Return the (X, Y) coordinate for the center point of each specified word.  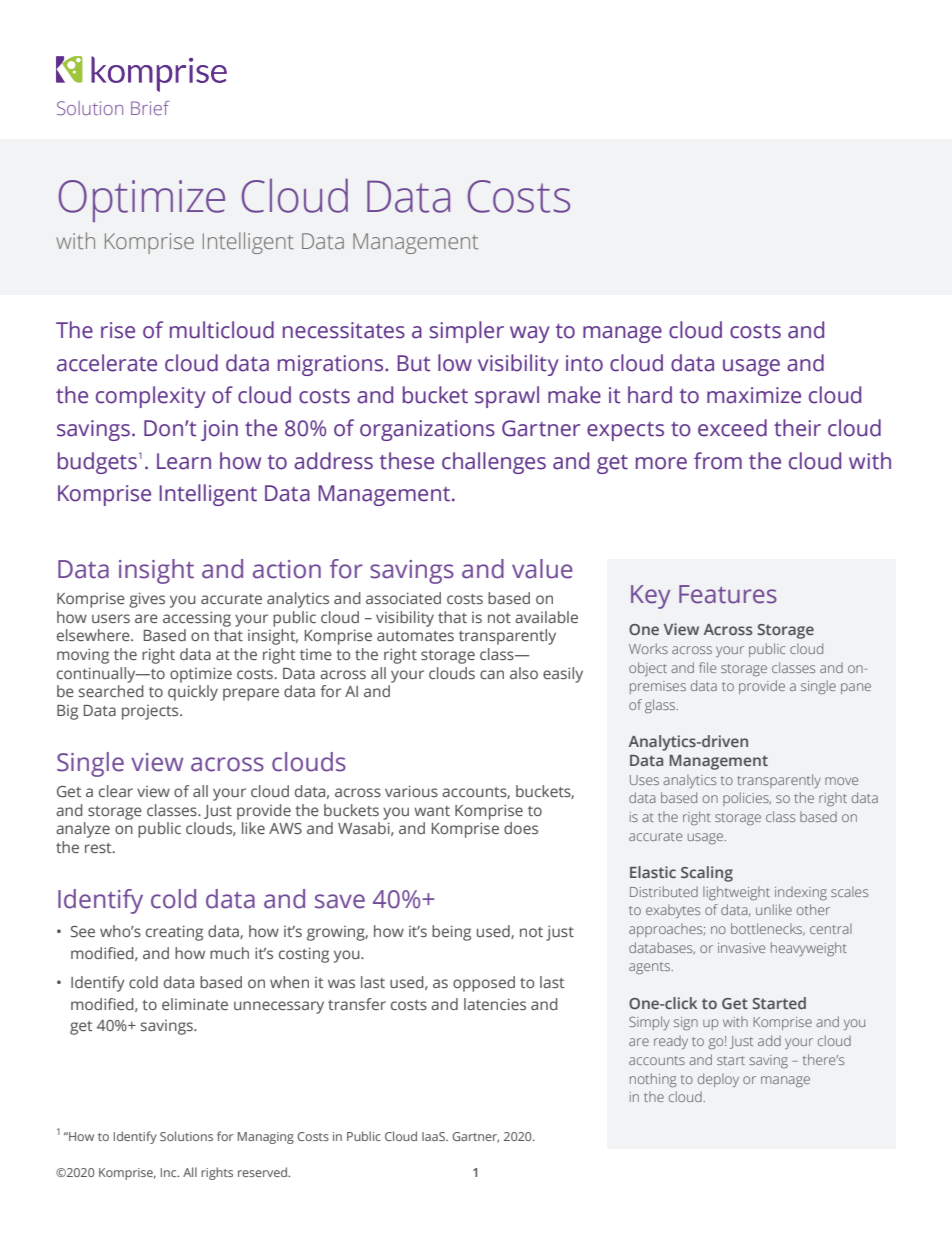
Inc (170, 1172)
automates (415, 636)
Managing (266, 1138)
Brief (150, 108)
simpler (467, 332)
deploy (718, 1080)
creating (174, 933)
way (530, 334)
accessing (197, 619)
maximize (754, 395)
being (451, 933)
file (707, 667)
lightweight (736, 893)
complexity (151, 397)
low (455, 363)
